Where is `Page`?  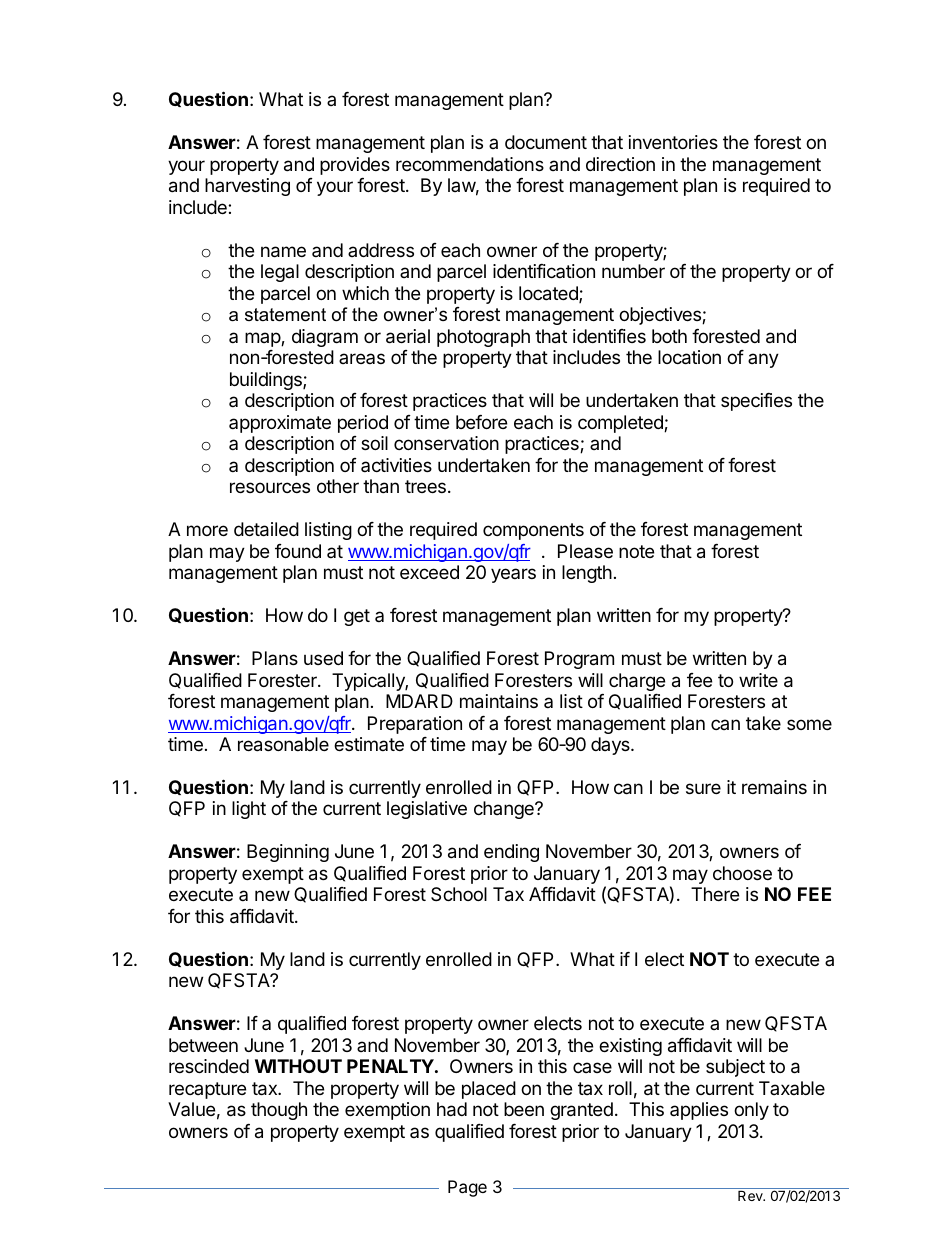 Page is located at coordinates (467, 1188).
